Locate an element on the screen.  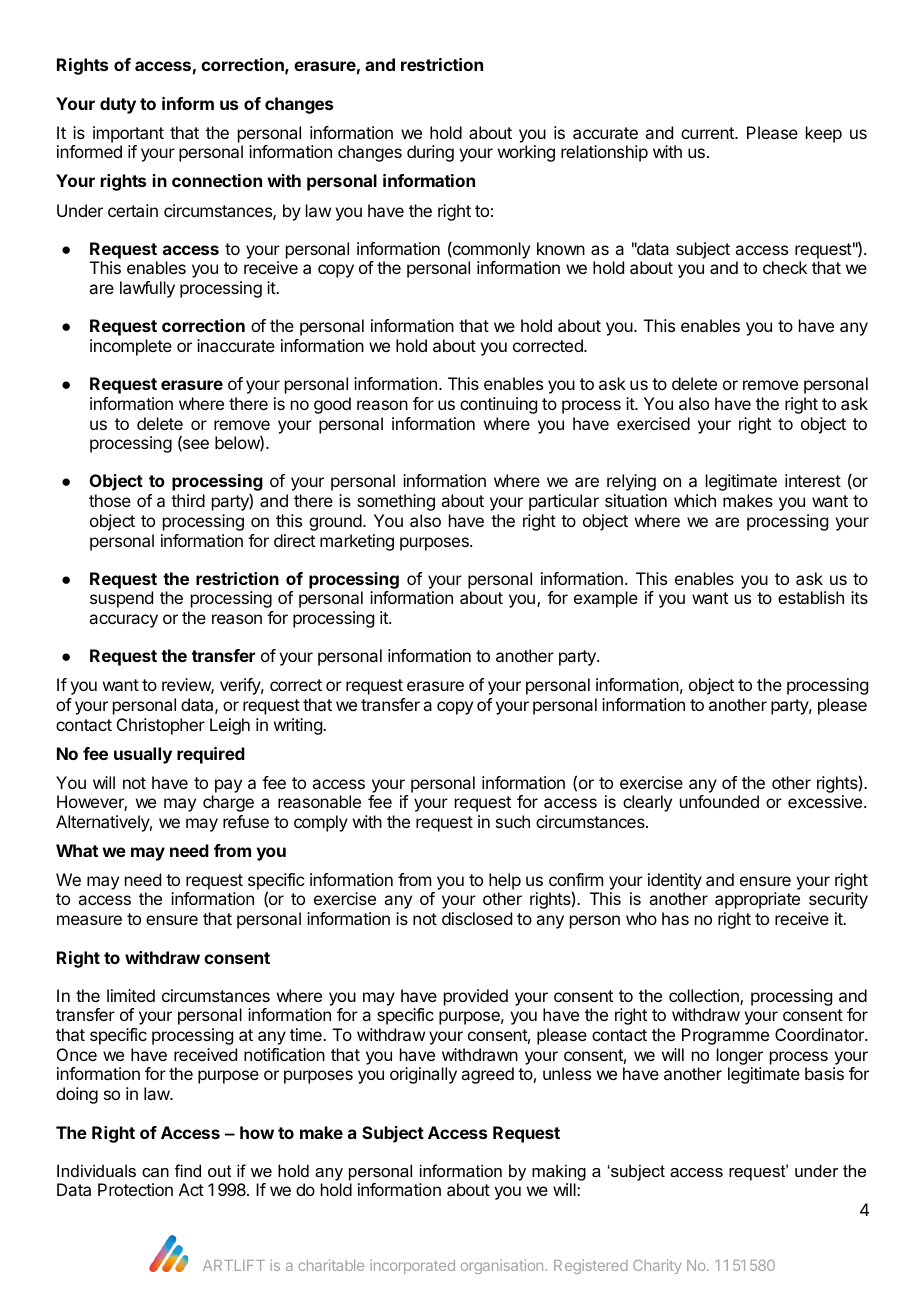
Charity is located at coordinates (657, 1266).
